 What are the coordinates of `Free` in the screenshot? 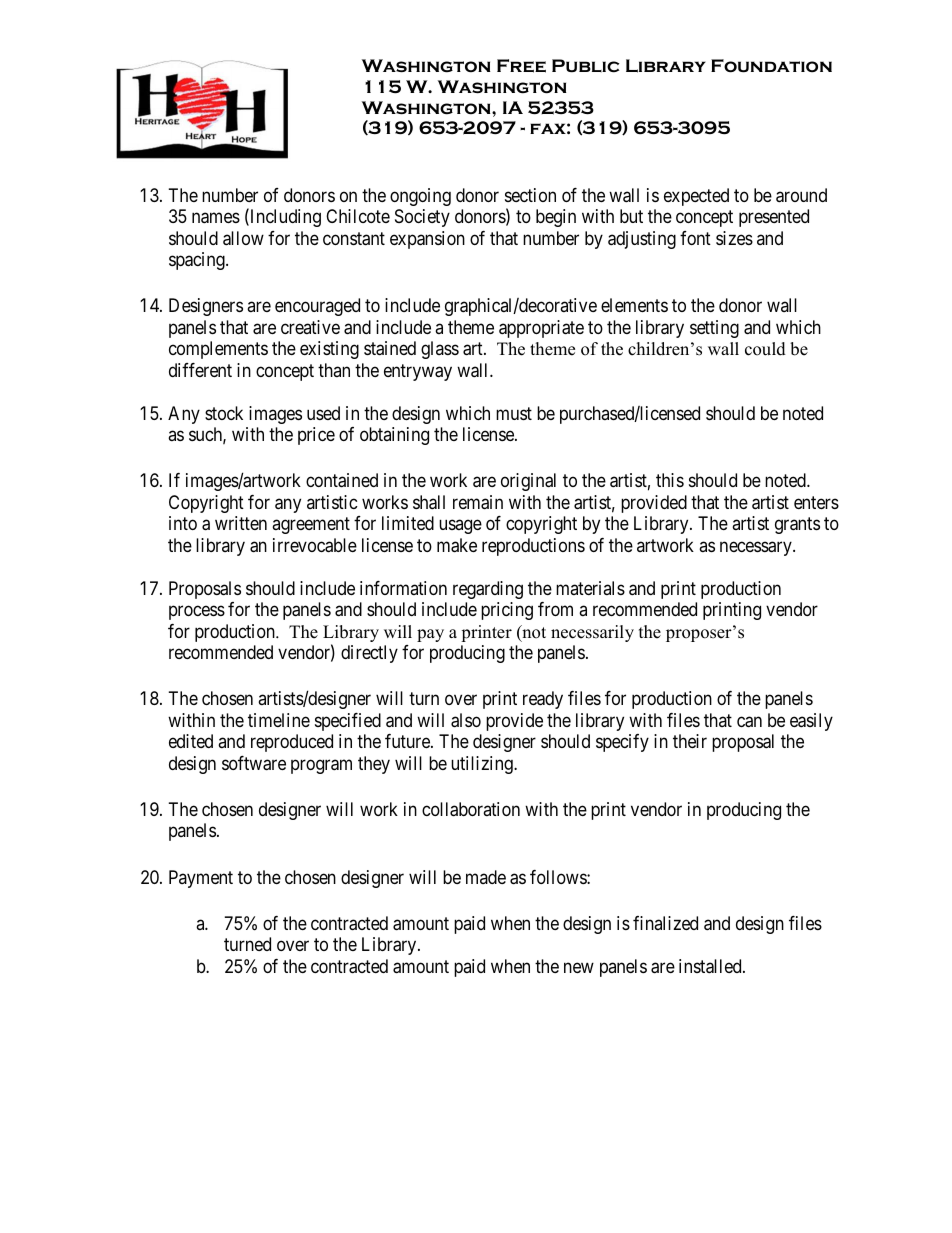 It's located at (521, 66).
